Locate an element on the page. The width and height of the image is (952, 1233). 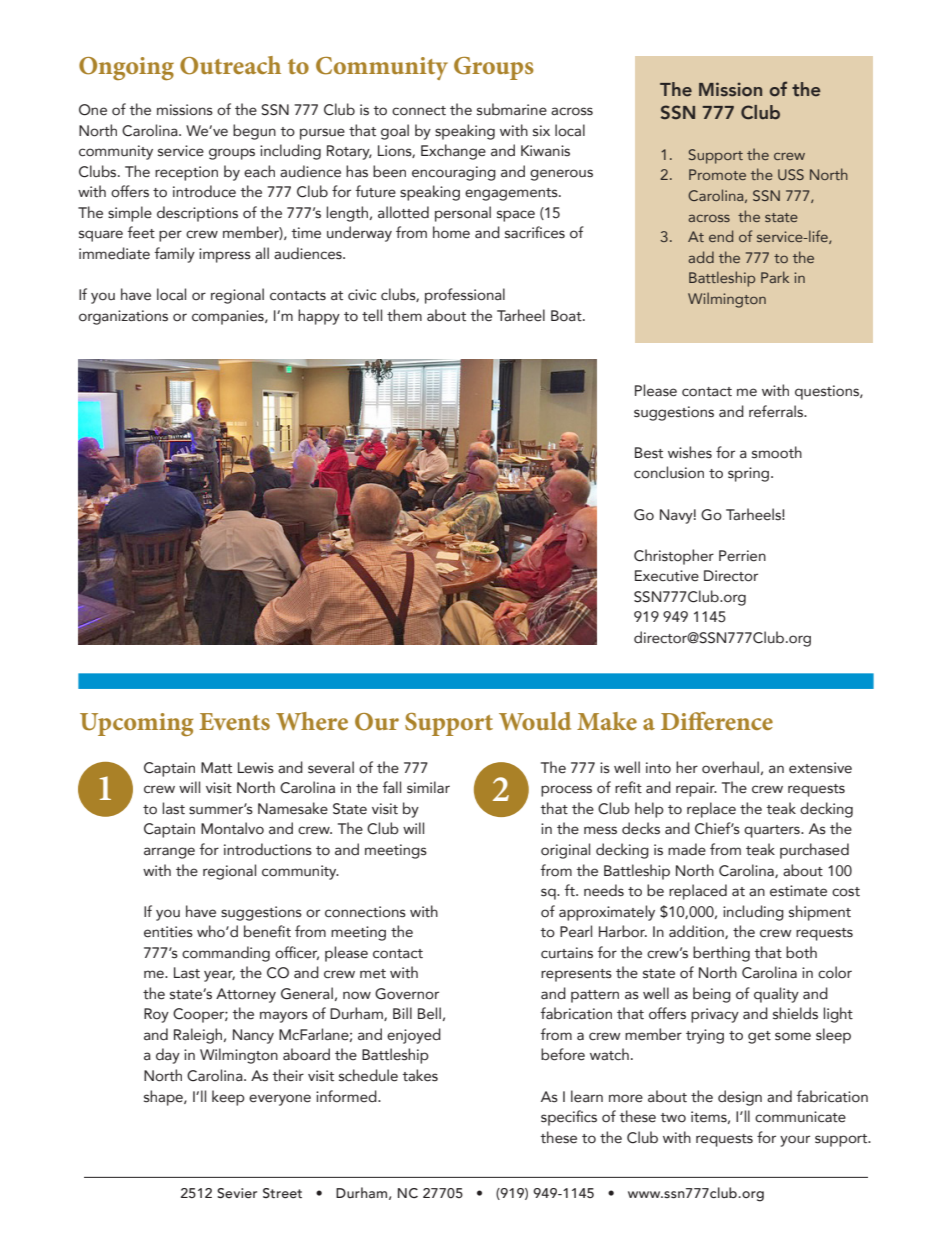
Would is located at coordinates (535, 721).
